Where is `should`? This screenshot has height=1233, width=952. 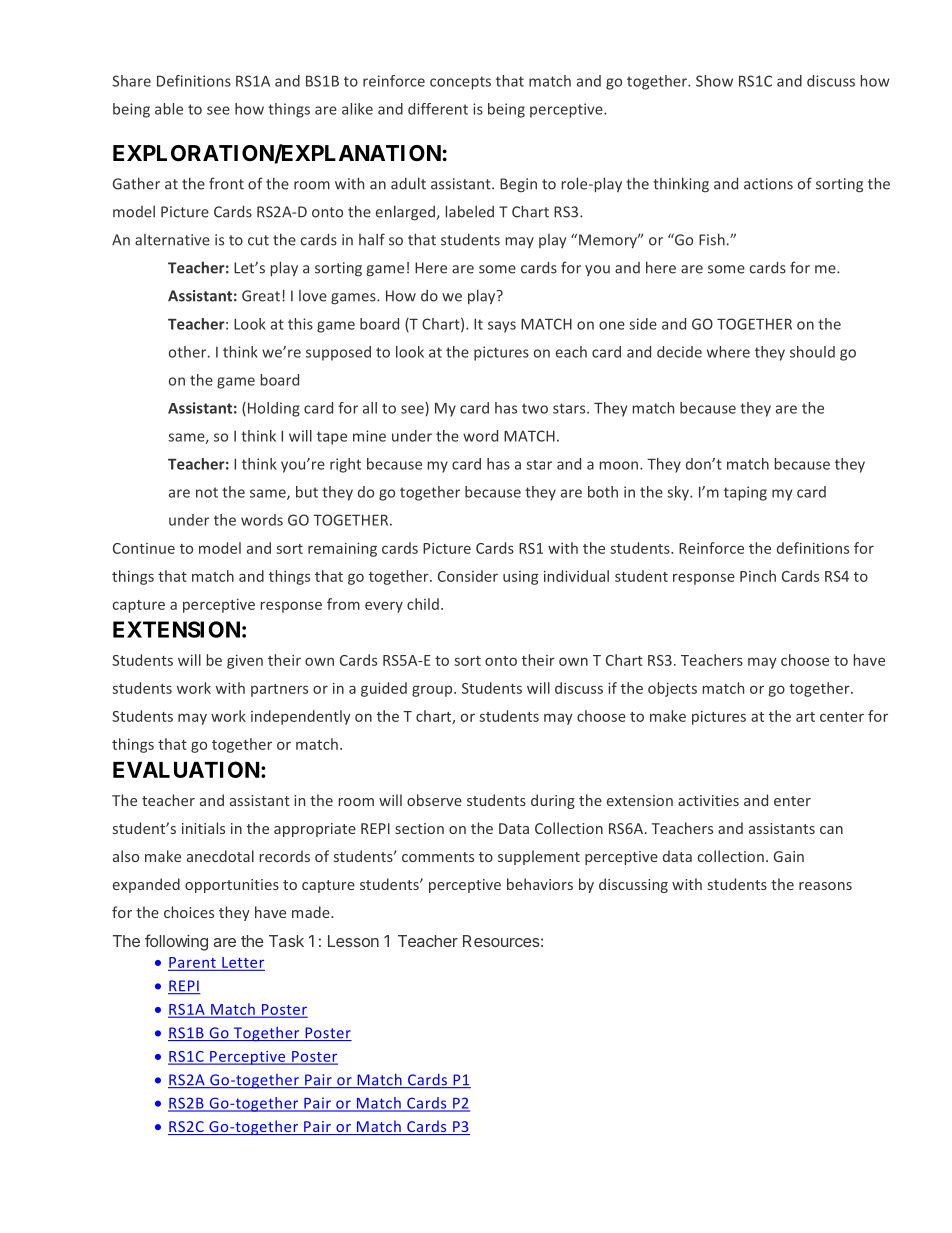 should is located at coordinates (812, 352).
